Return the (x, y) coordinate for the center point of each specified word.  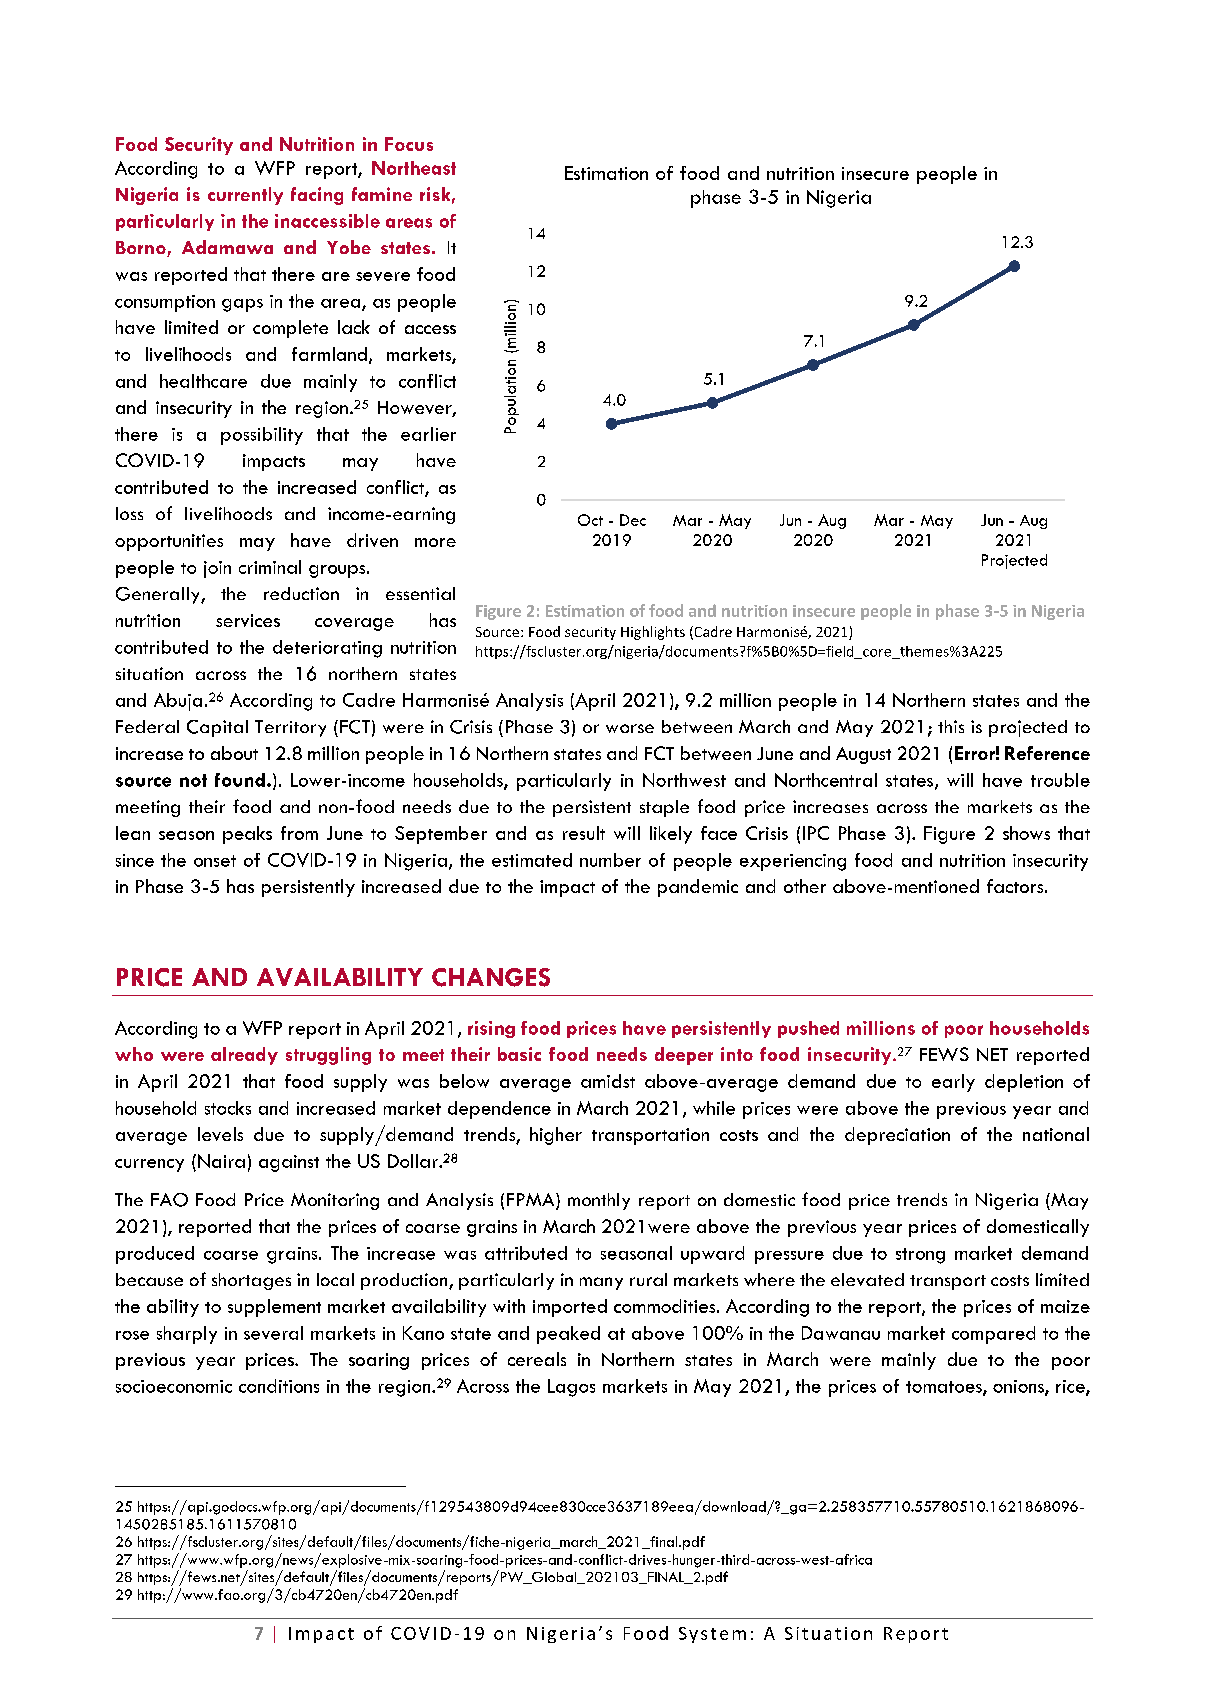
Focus (409, 144)
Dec (633, 520)
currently (245, 196)
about (234, 753)
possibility (262, 436)
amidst (608, 1081)
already (244, 1056)
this (951, 726)
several (273, 1333)
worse (630, 728)
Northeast (414, 168)
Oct (590, 520)
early (953, 1083)
